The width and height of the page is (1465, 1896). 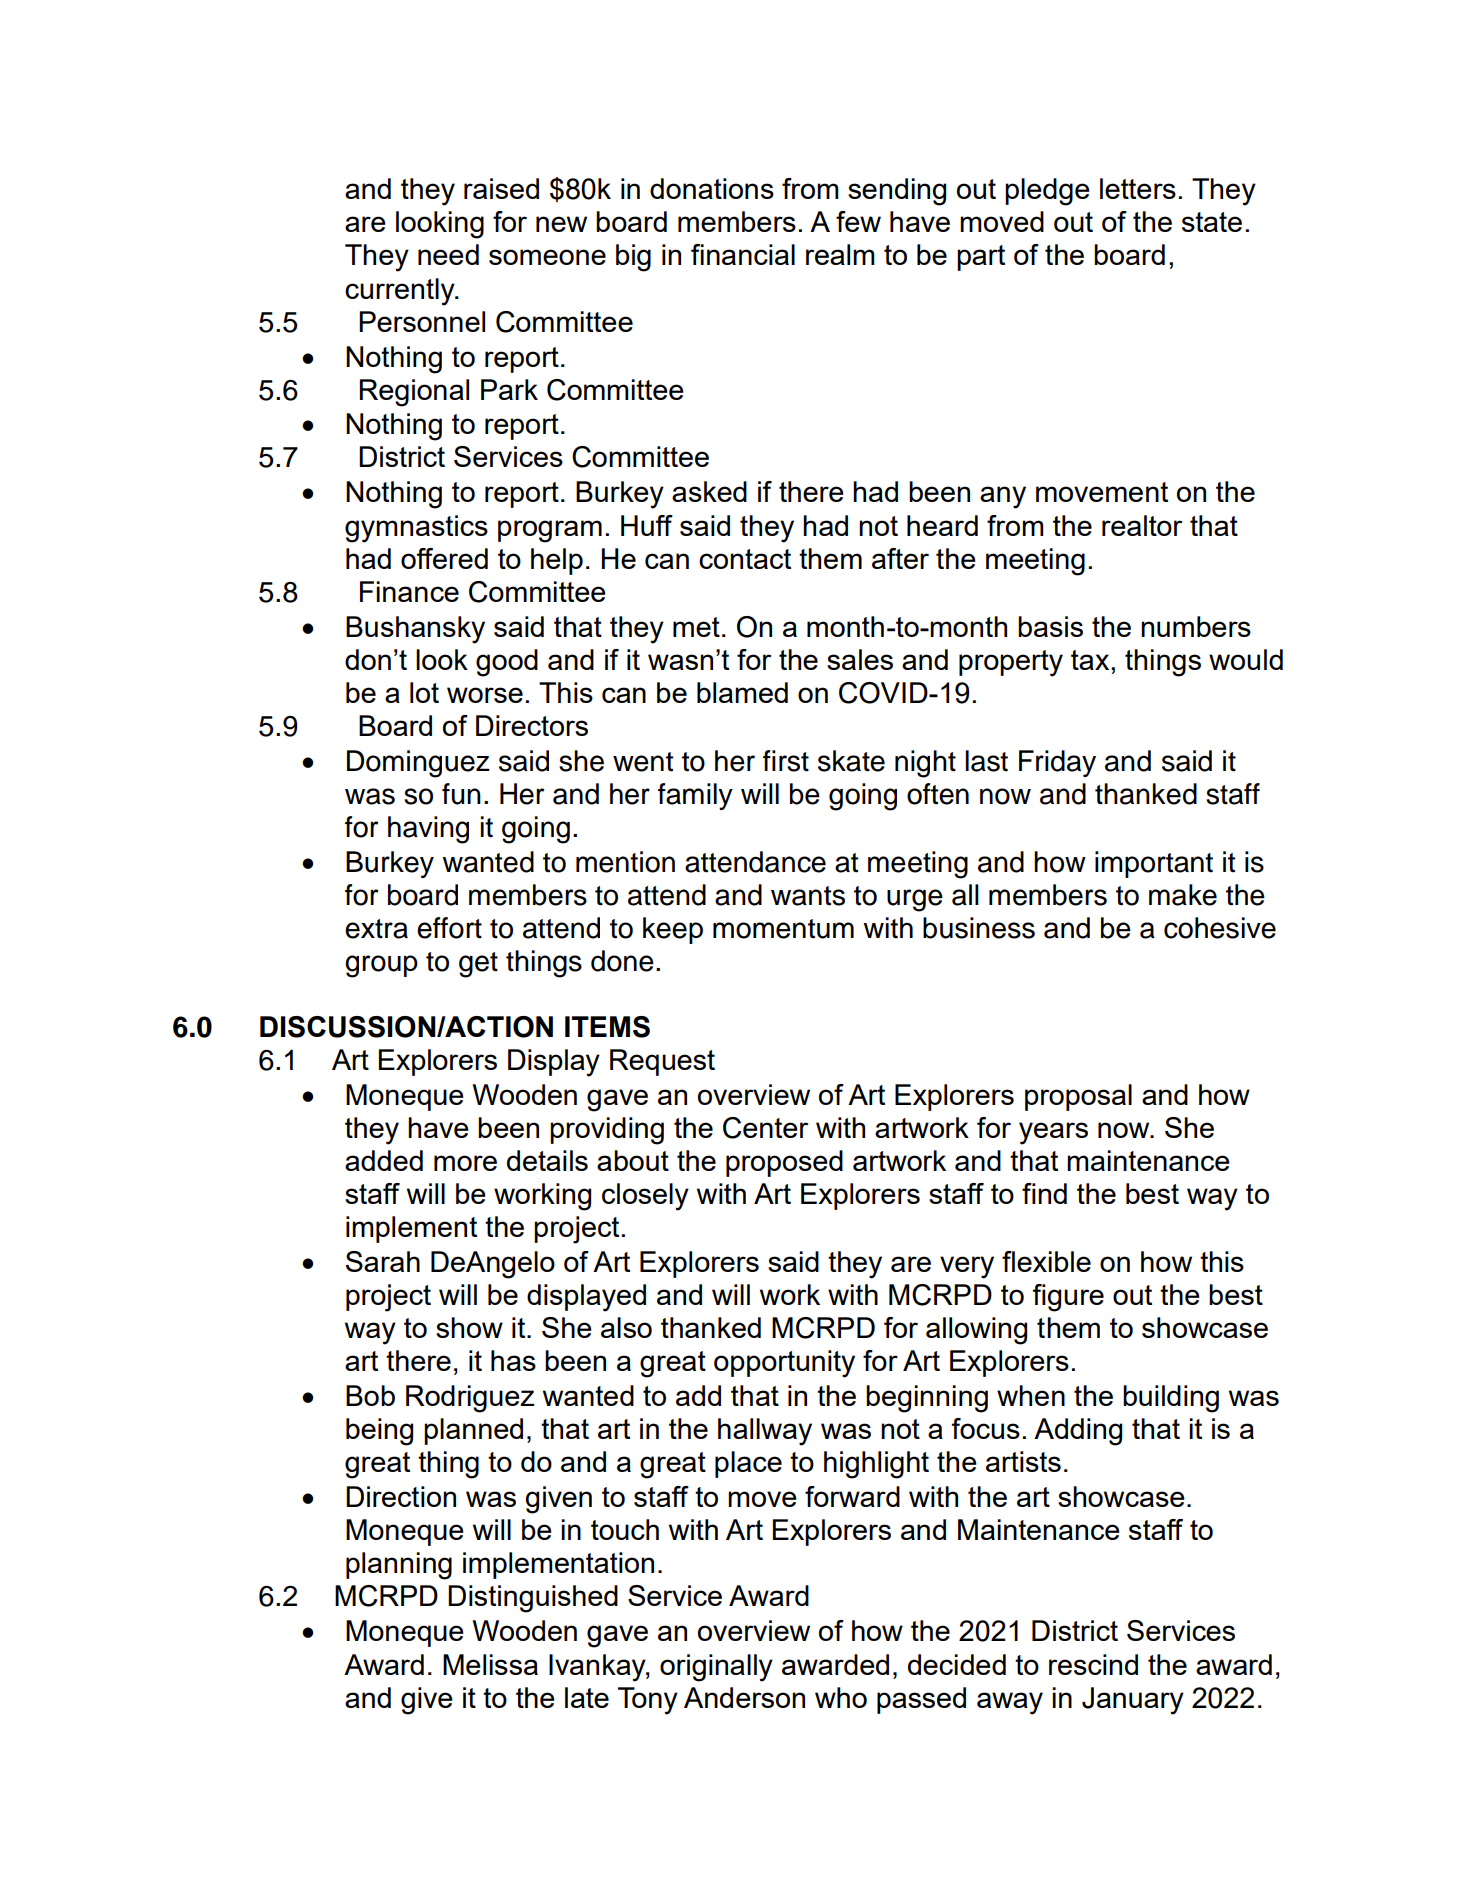 I want to click on who, so click(x=841, y=1697).
